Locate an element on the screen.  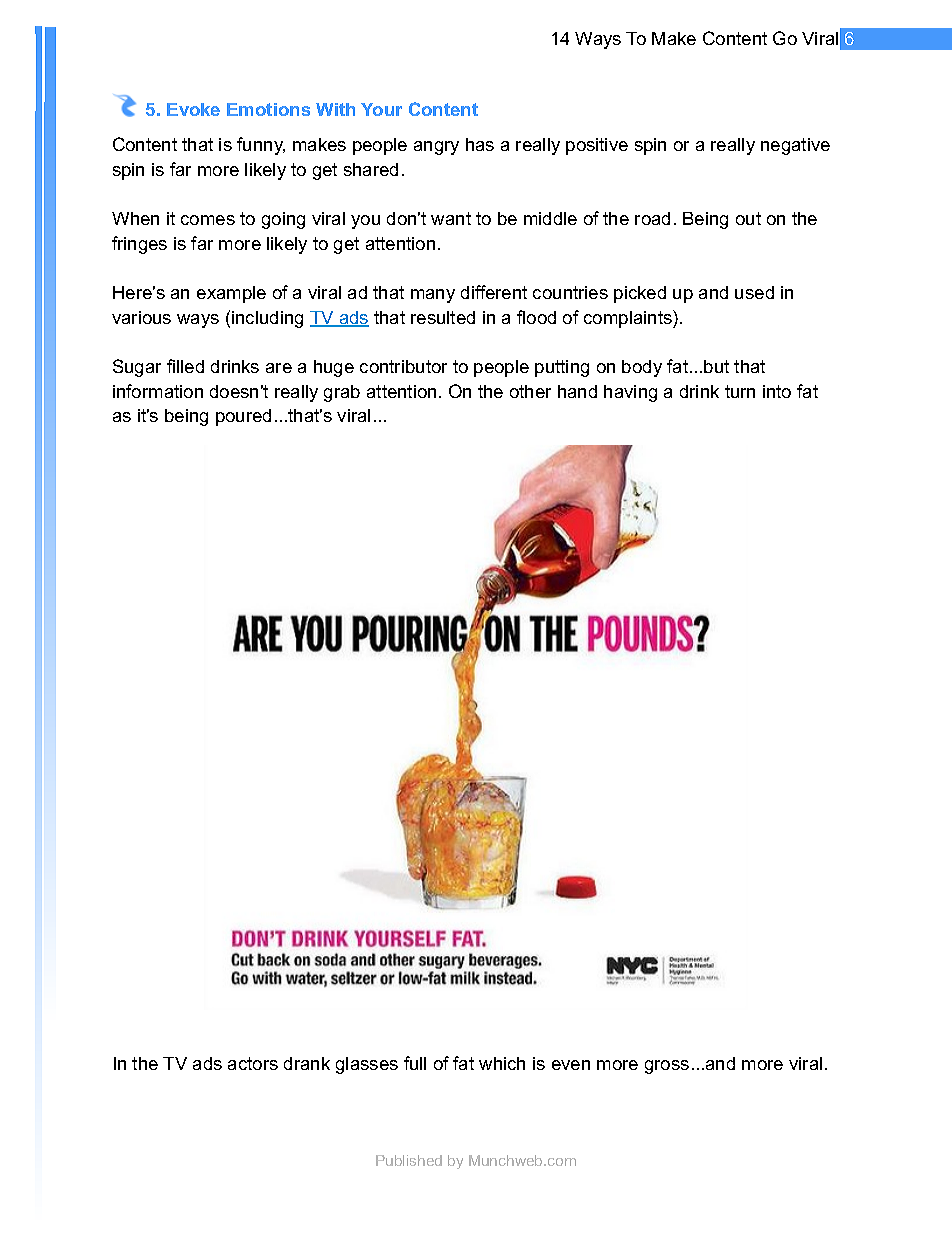
actors is located at coordinates (253, 1063).
